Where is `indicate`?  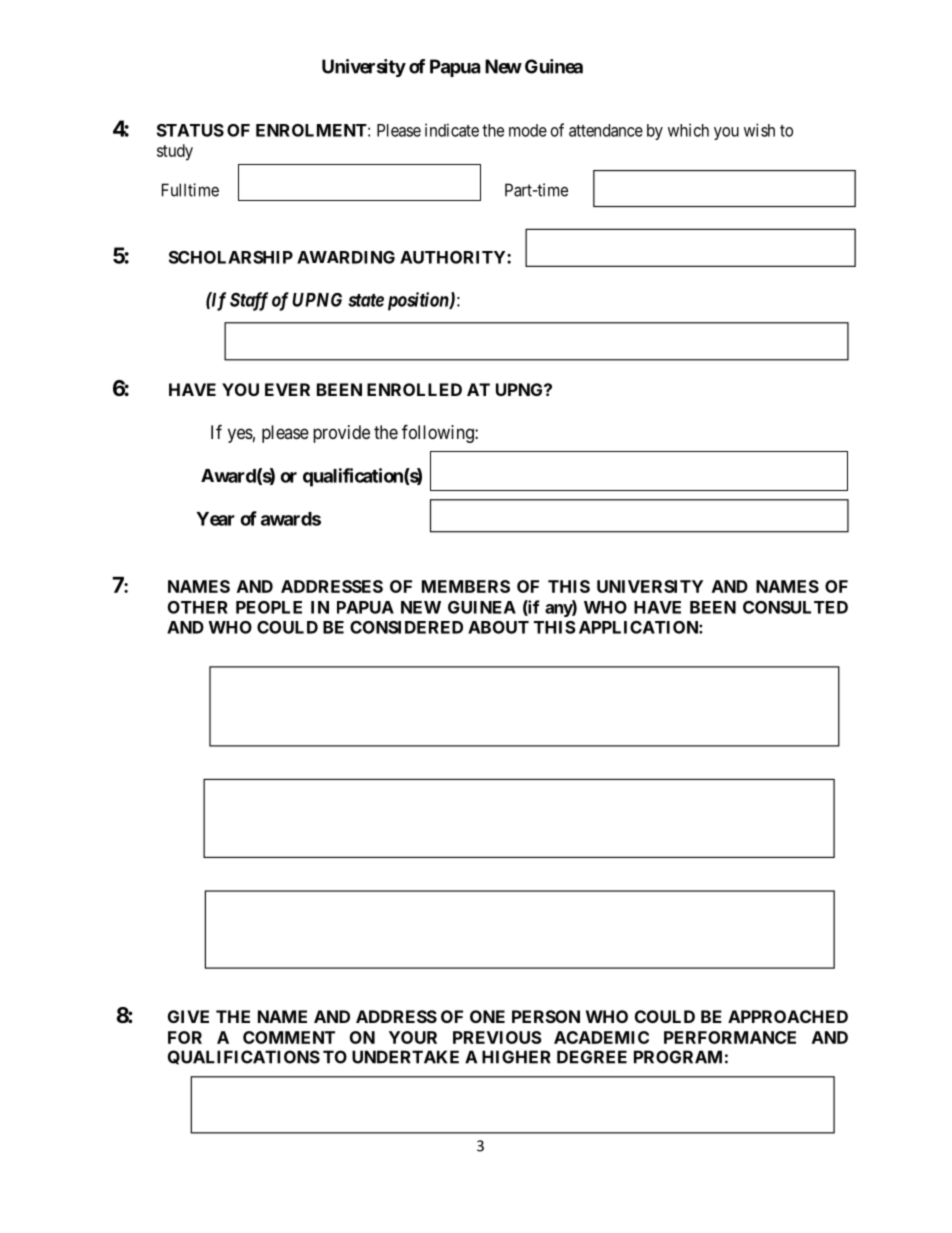 indicate is located at coordinates (452, 130).
